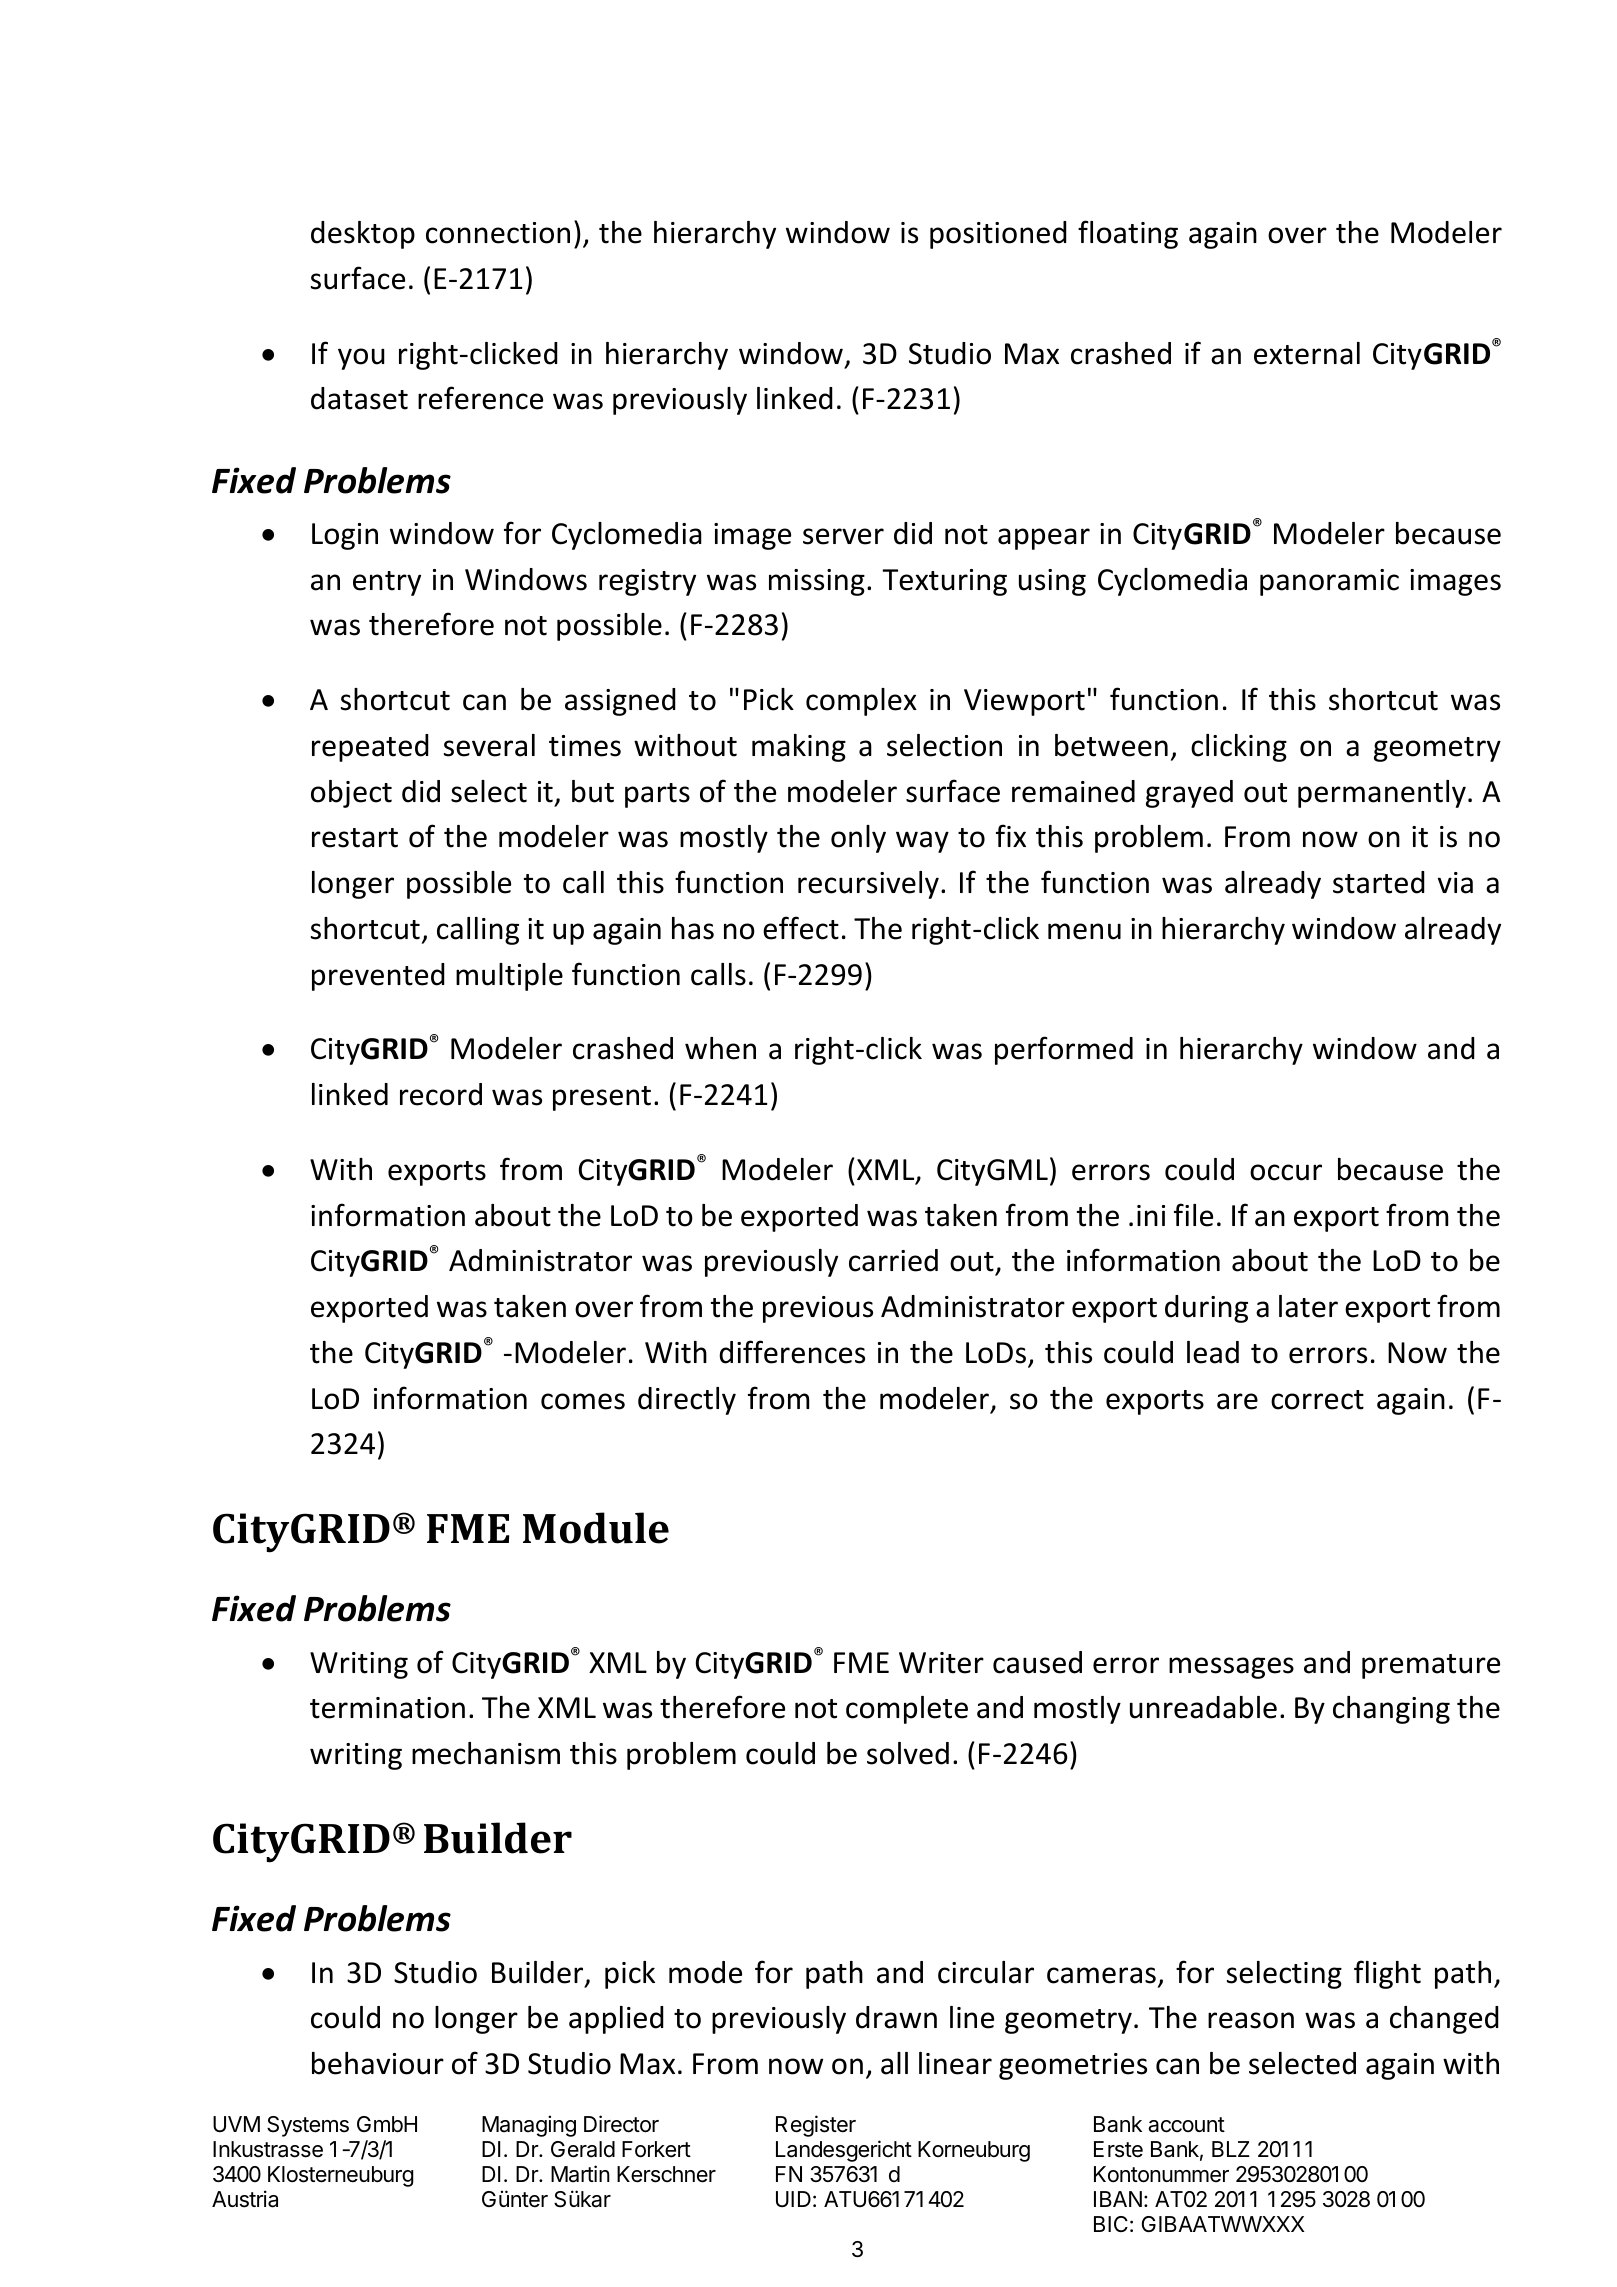  I want to click on record, so click(441, 1094).
